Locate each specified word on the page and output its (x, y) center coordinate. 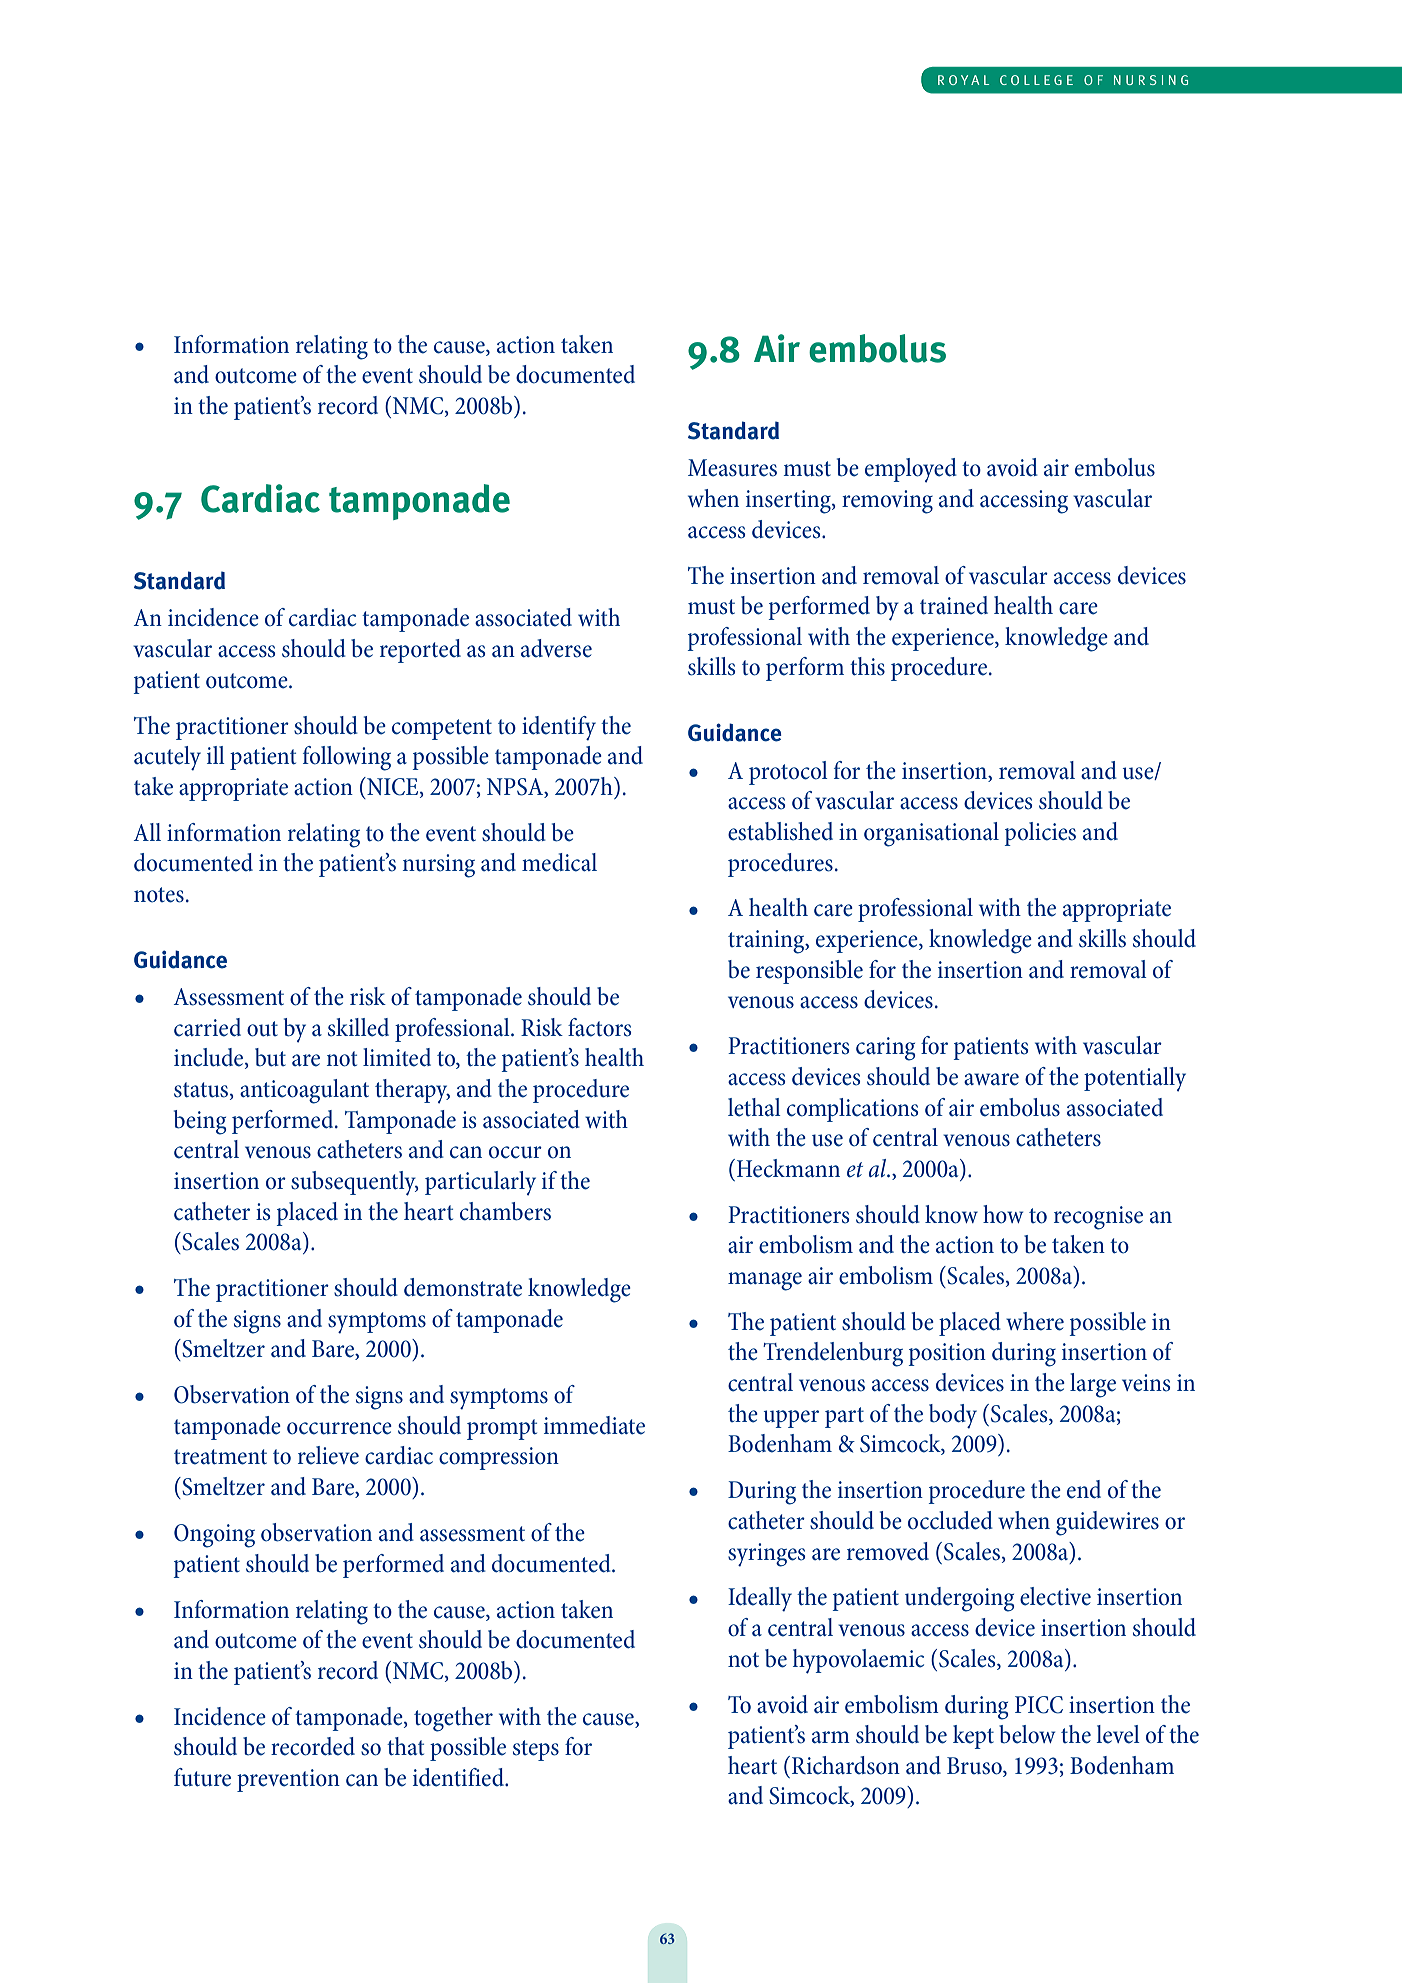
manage (765, 1281)
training (767, 942)
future (202, 1777)
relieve (328, 1455)
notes (159, 895)
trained (954, 605)
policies (1040, 834)
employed (911, 470)
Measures (732, 468)
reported (420, 651)
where (1035, 1321)
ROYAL (963, 80)
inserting (789, 502)
